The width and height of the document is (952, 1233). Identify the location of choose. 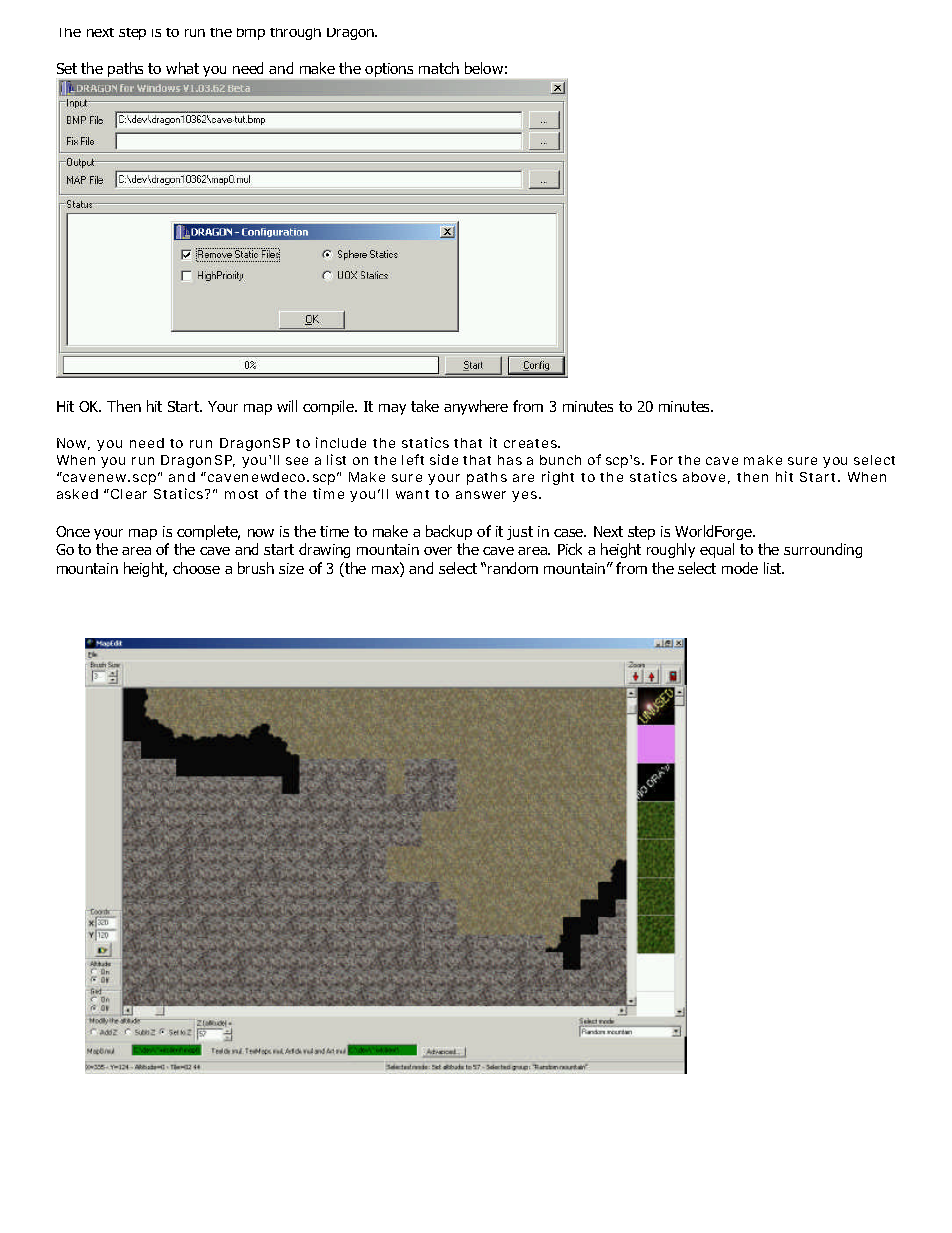
(196, 568).
